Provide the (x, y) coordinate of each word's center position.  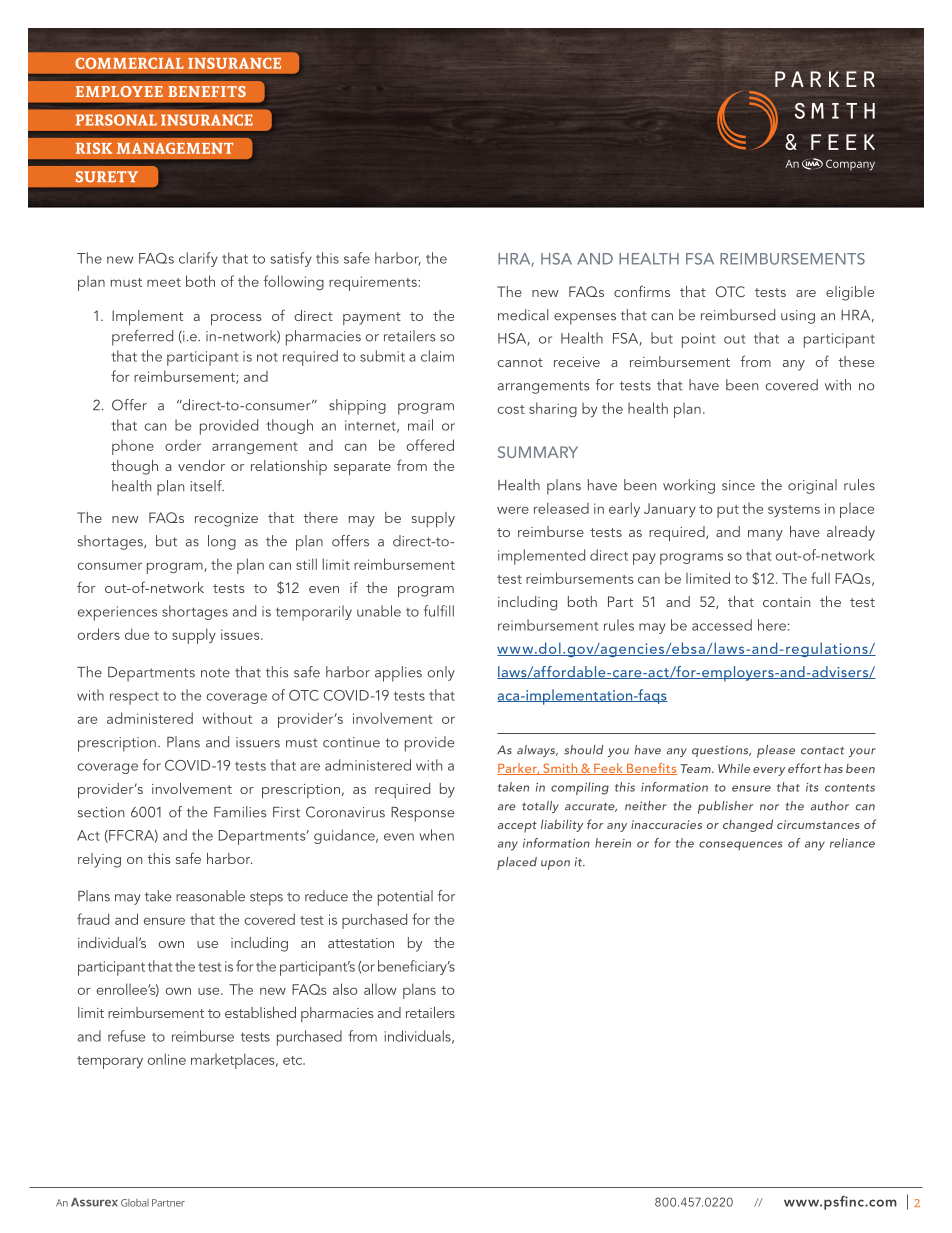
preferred (142, 338)
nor (769, 807)
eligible (850, 293)
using (798, 317)
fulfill (439, 611)
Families (240, 812)
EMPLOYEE (119, 91)
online (167, 1059)
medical (523, 315)
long (222, 542)
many (765, 535)
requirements (374, 283)
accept (517, 827)
